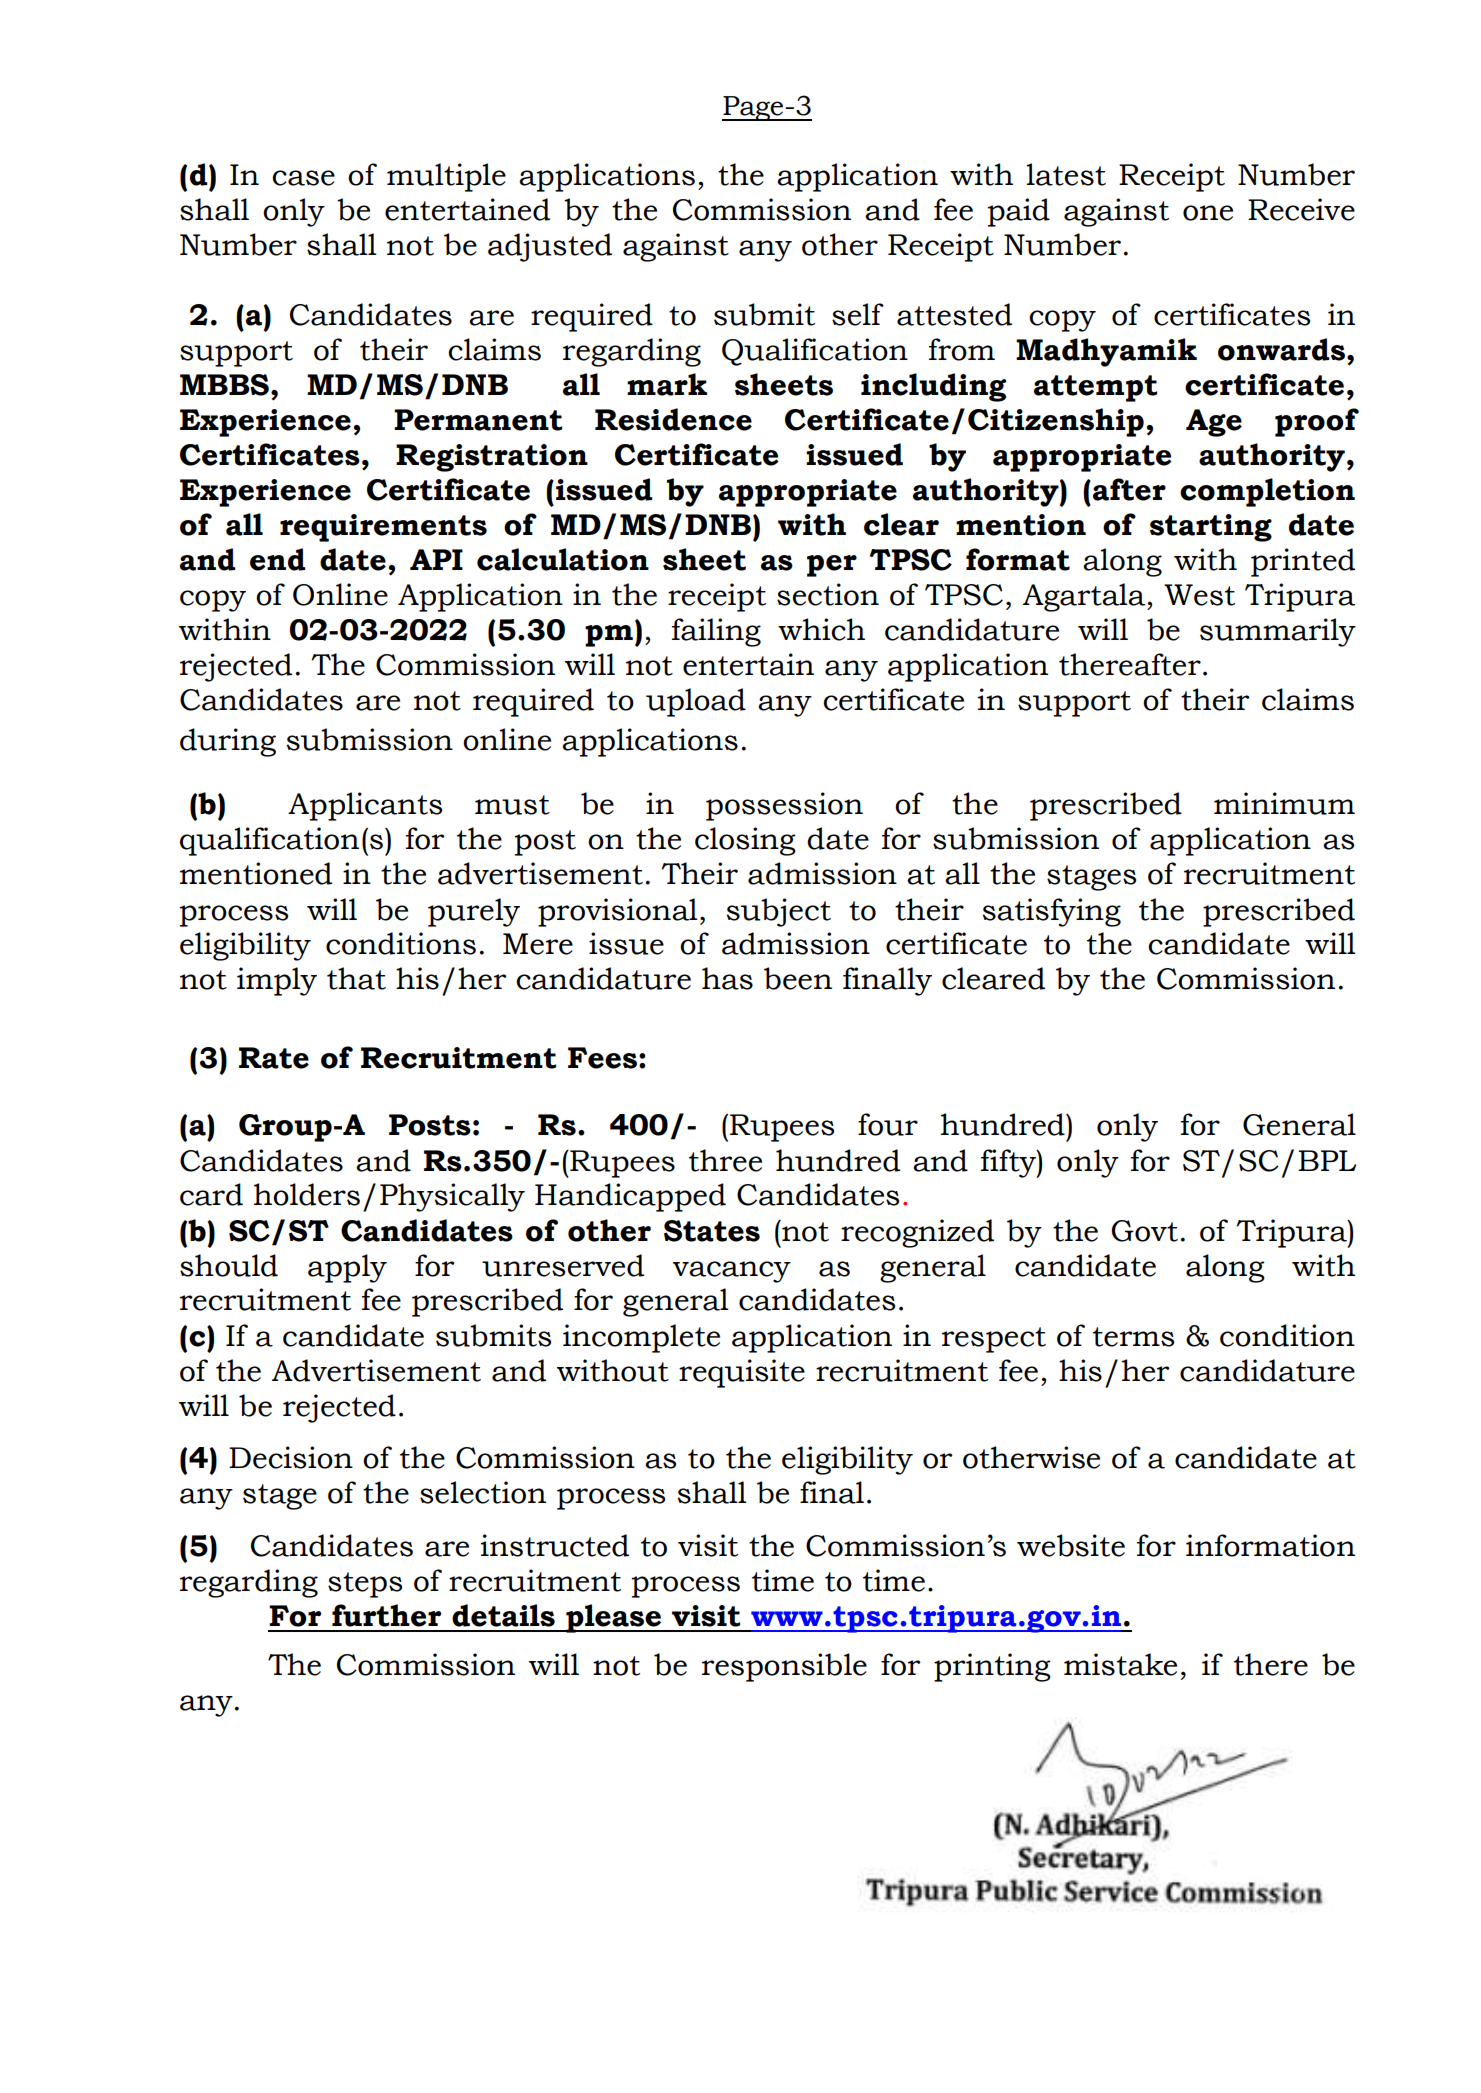 The image size is (1481, 2093). Describe the element at coordinates (858, 314) in the screenshot. I see `self` at that location.
